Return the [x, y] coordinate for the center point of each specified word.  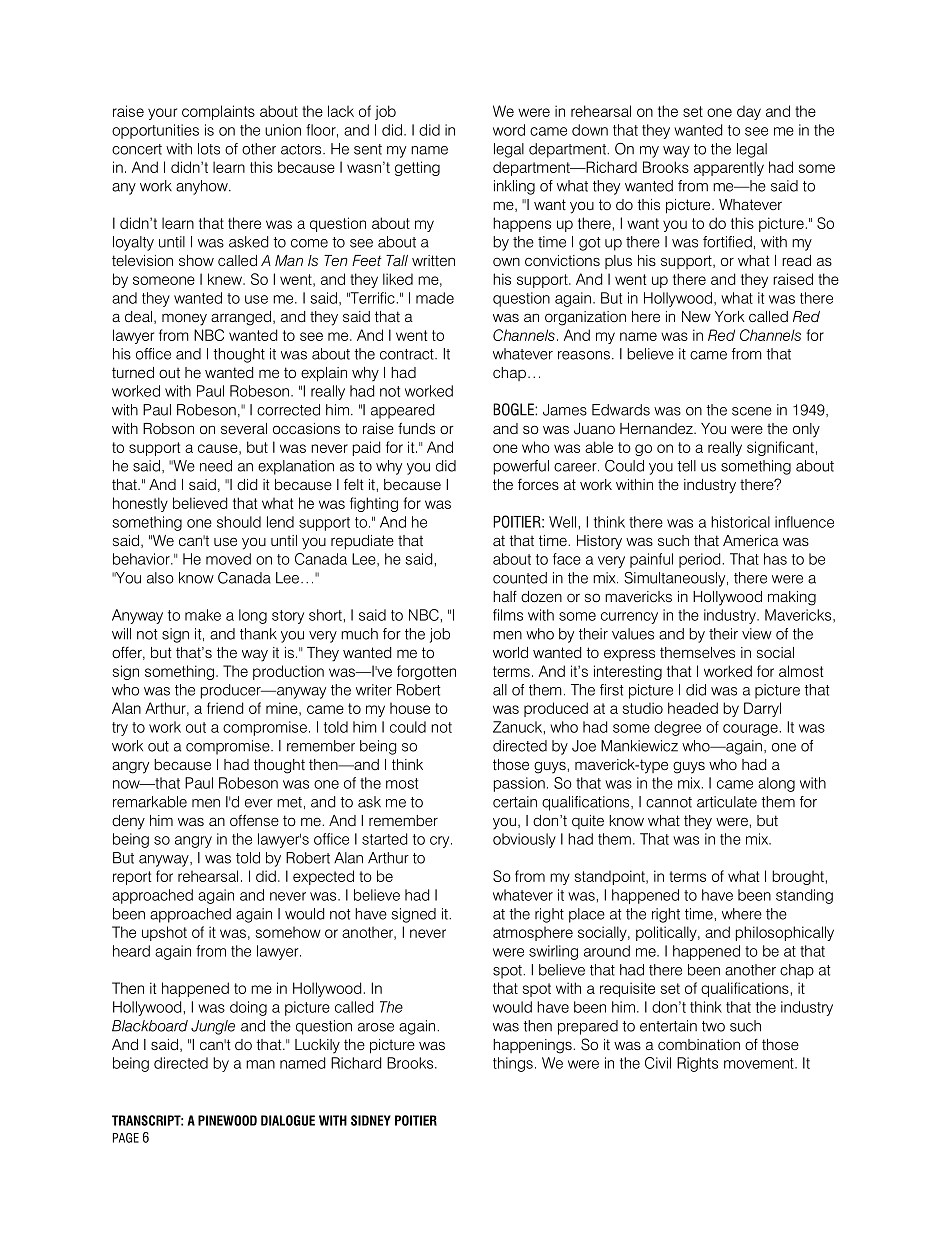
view [757, 634]
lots [209, 149]
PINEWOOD [227, 1120]
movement [760, 1063]
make [203, 615]
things [513, 1064]
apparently [729, 168]
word [509, 130]
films [508, 615]
